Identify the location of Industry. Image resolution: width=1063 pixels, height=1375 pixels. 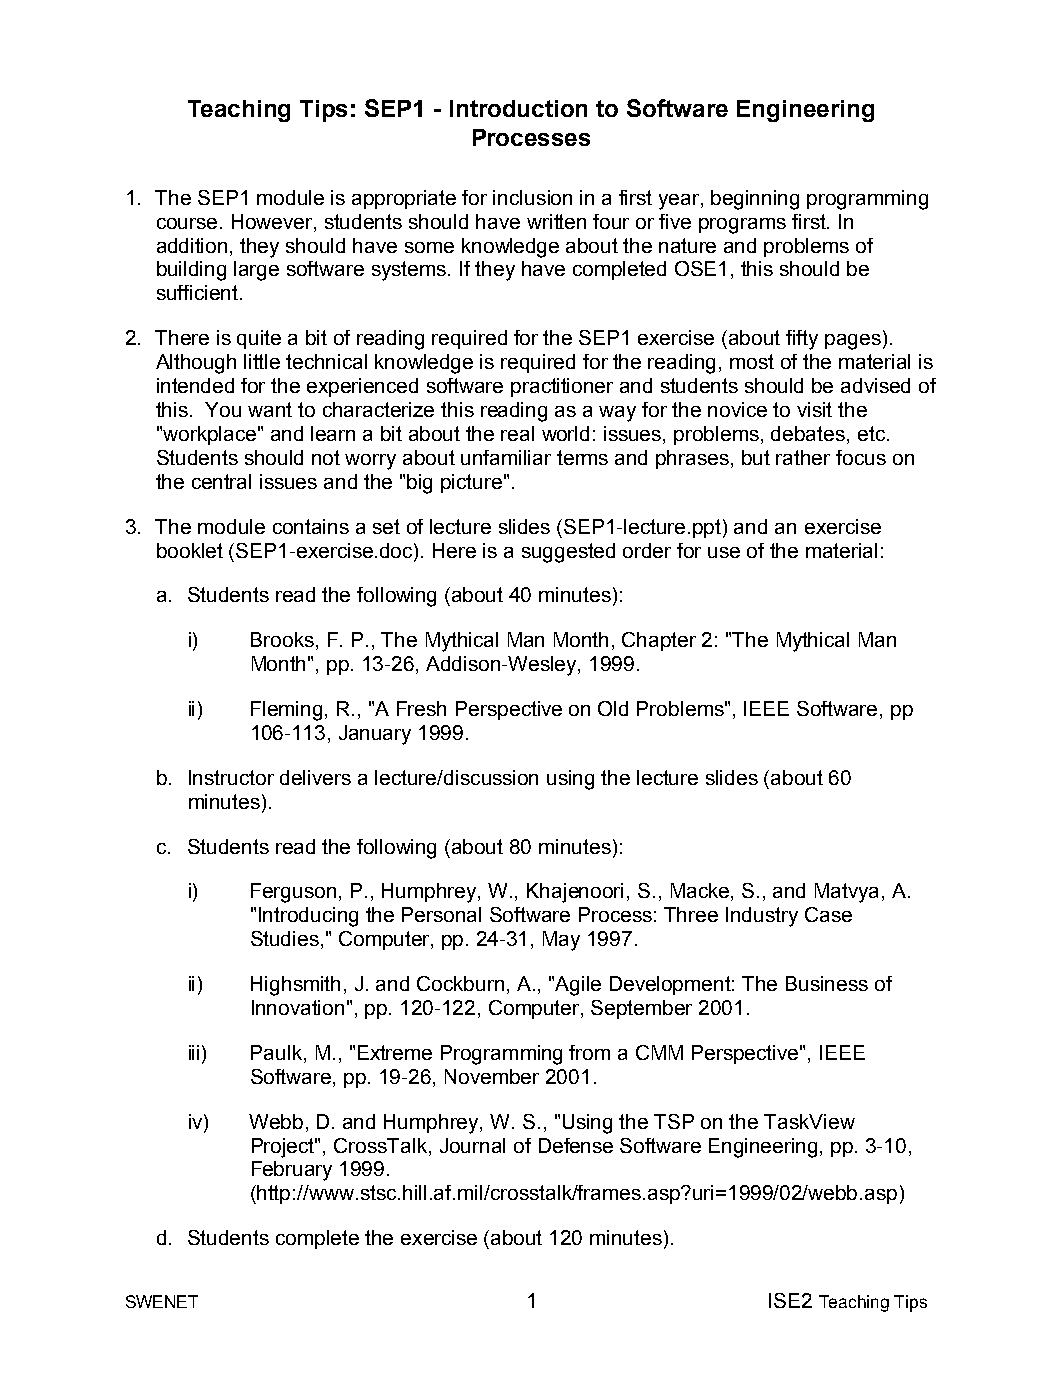
(762, 917).
